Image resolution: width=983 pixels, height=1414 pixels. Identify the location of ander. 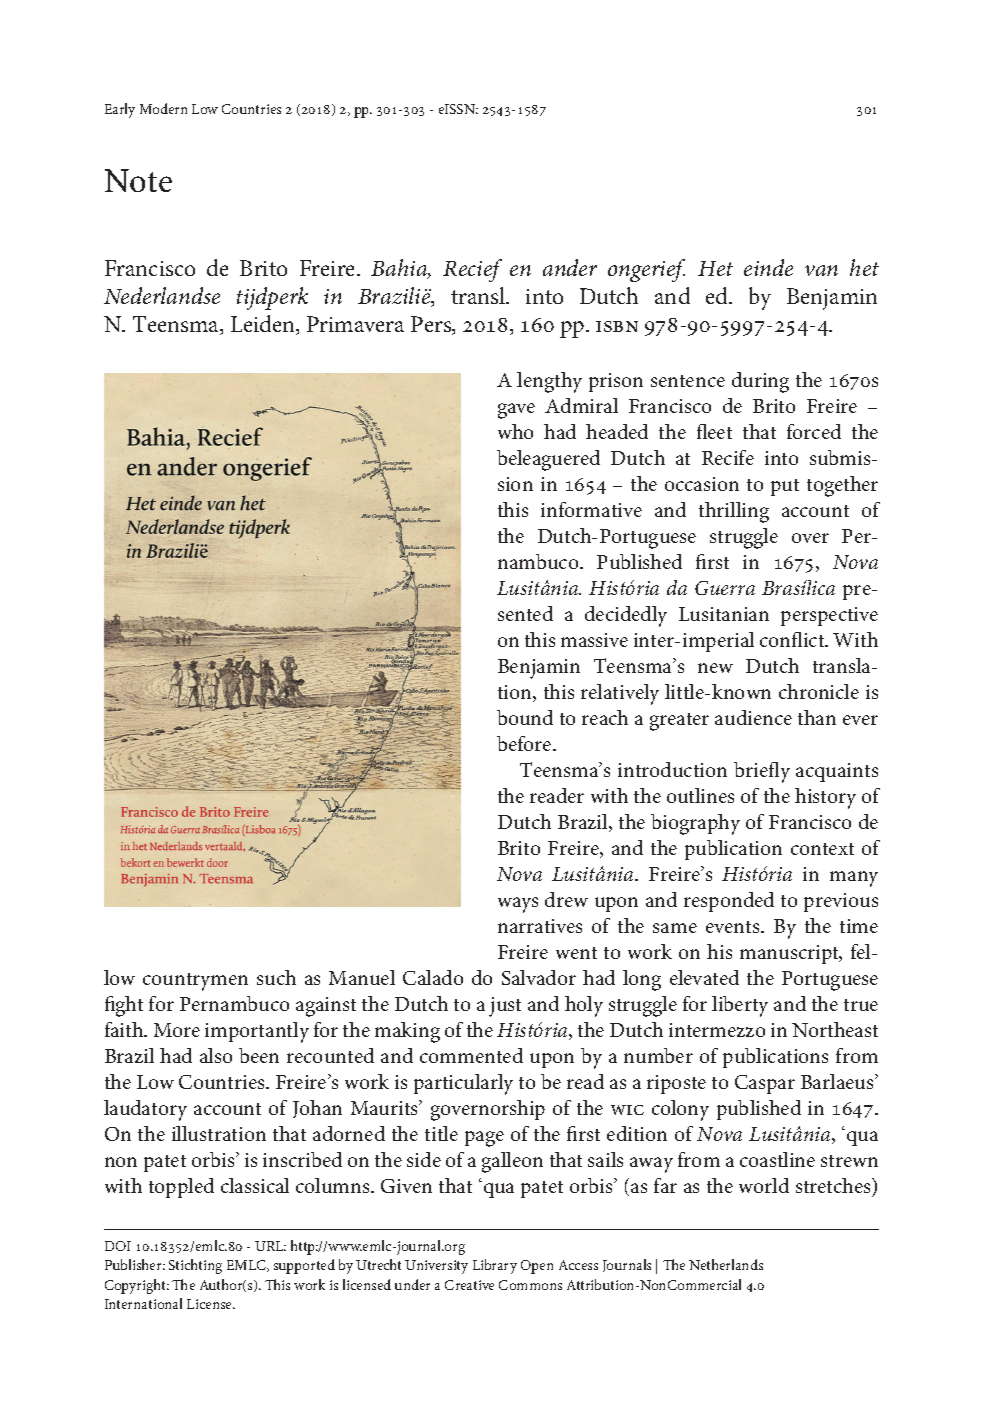
(570, 267).
